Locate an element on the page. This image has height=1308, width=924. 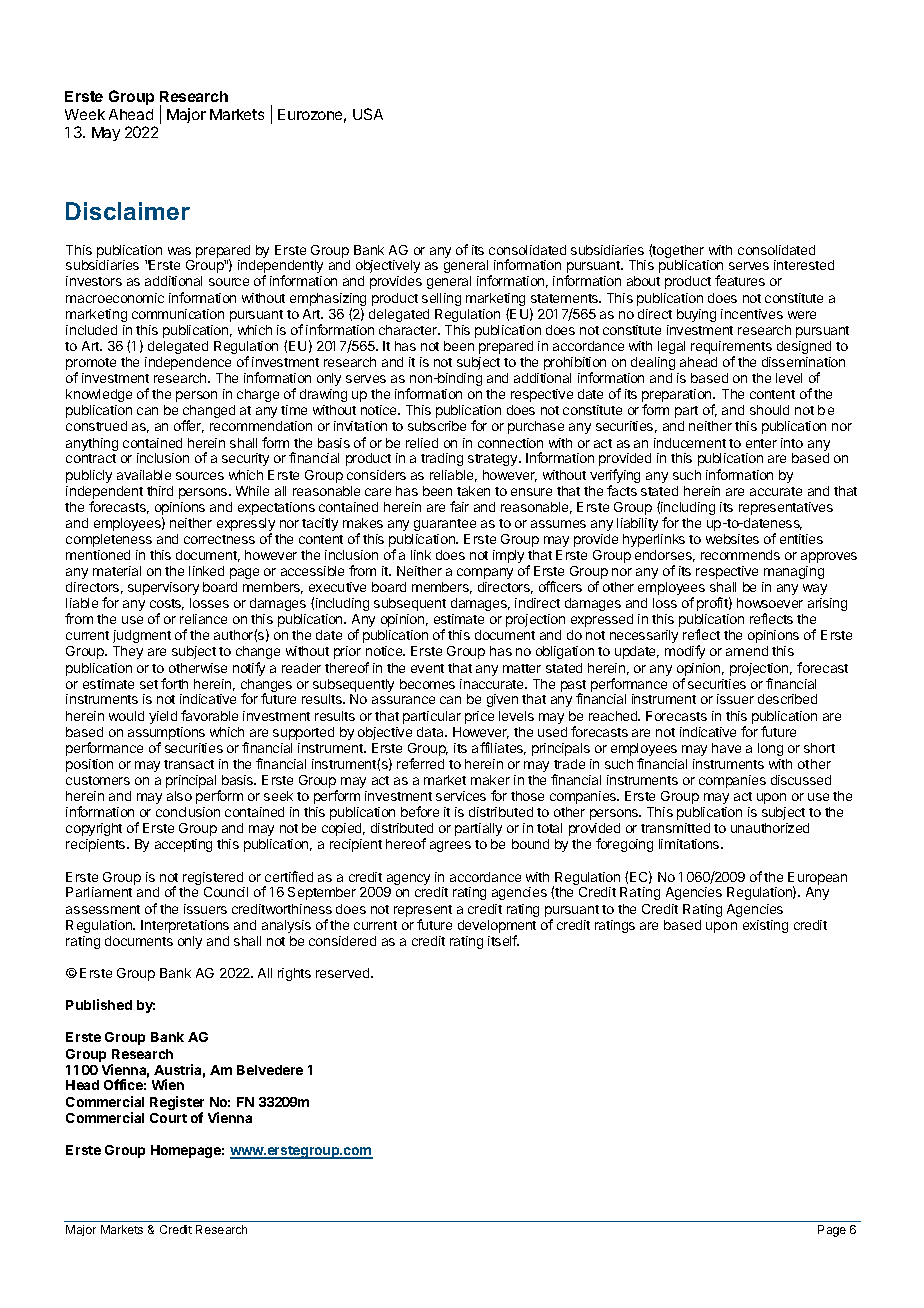
independence is located at coordinates (188, 363).
